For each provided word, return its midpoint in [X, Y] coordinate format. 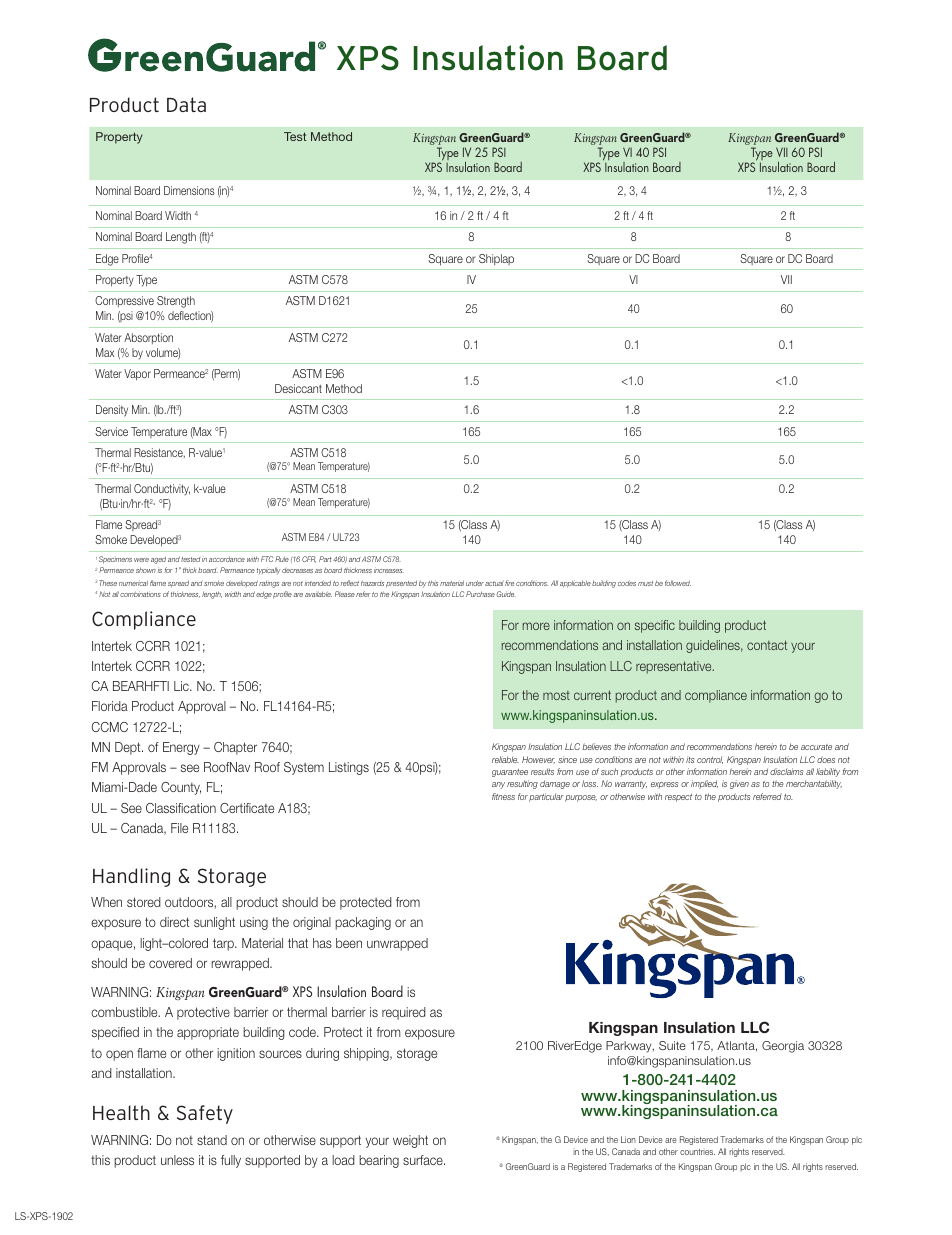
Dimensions [189, 190]
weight [410, 1141]
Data [186, 104]
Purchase [480, 594]
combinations [140, 594]
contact [767, 645]
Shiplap [496, 259]
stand [212, 1140]
